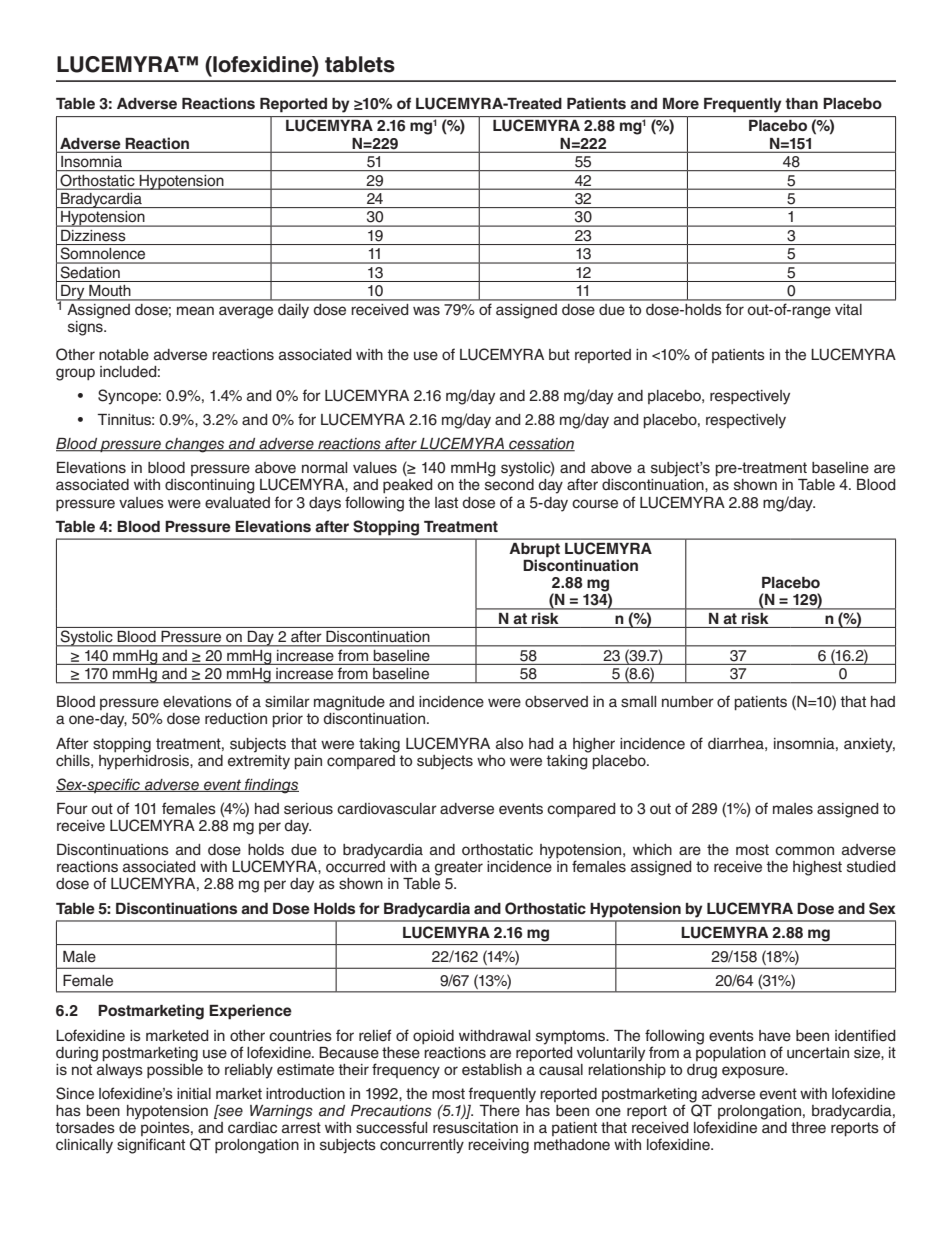 This image has width=952, height=1233. Describe the element at coordinates (688, 702) in the image. I see `number` at that location.
